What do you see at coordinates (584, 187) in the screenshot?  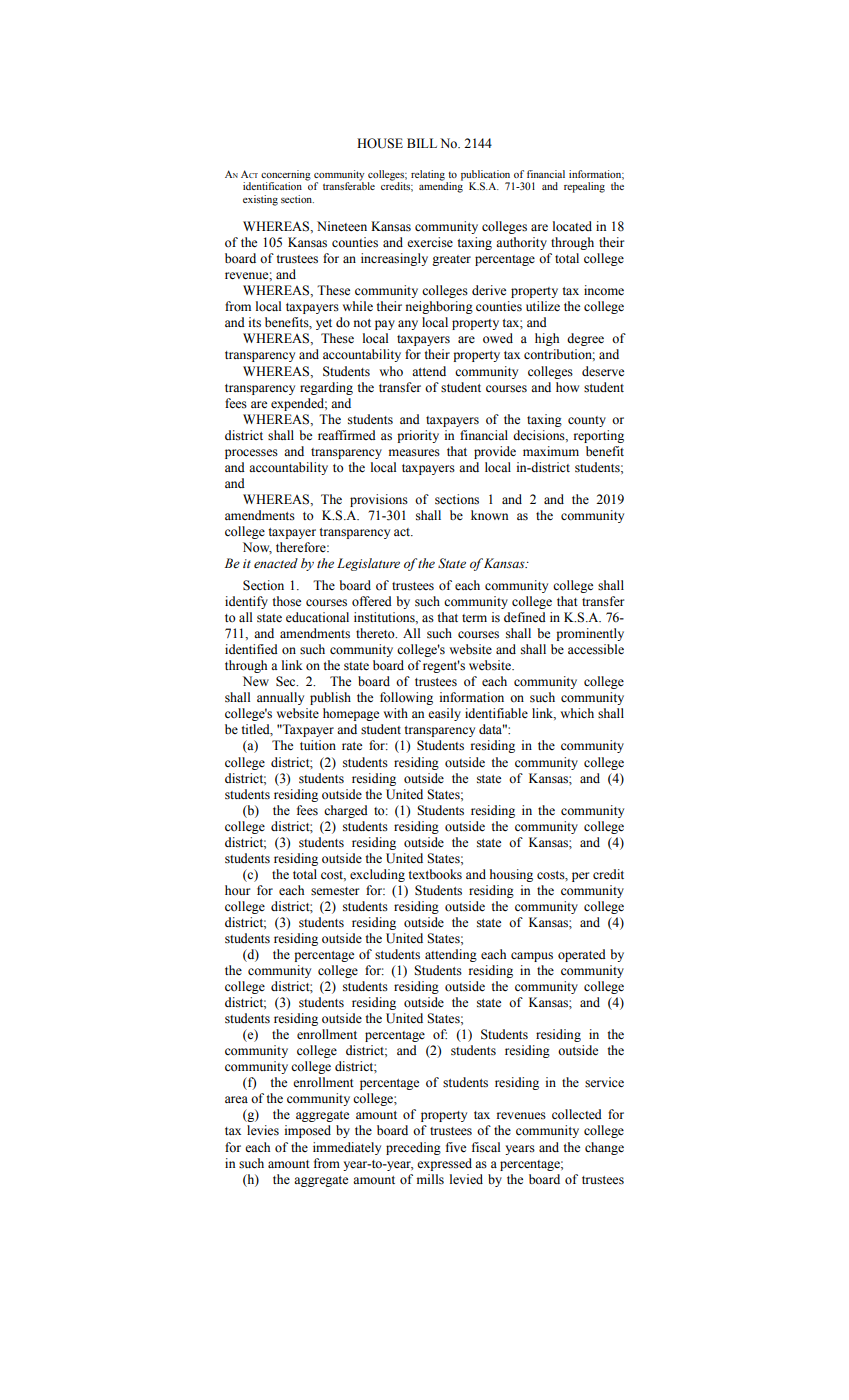 I see `repealing` at bounding box center [584, 187].
